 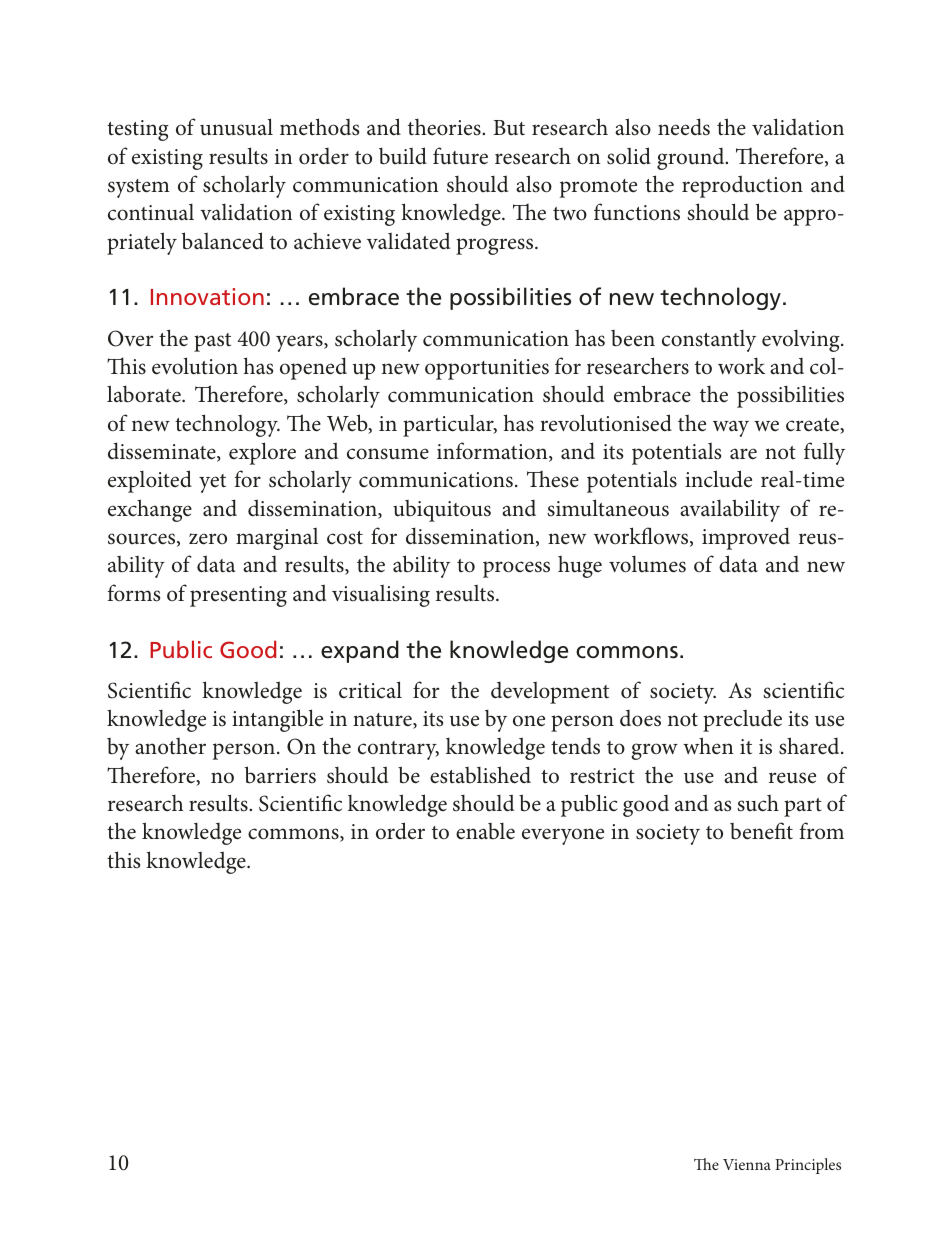 What do you see at coordinates (742, 186) in the screenshot?
I see `reproduction` at bounding box center [742, 186].
